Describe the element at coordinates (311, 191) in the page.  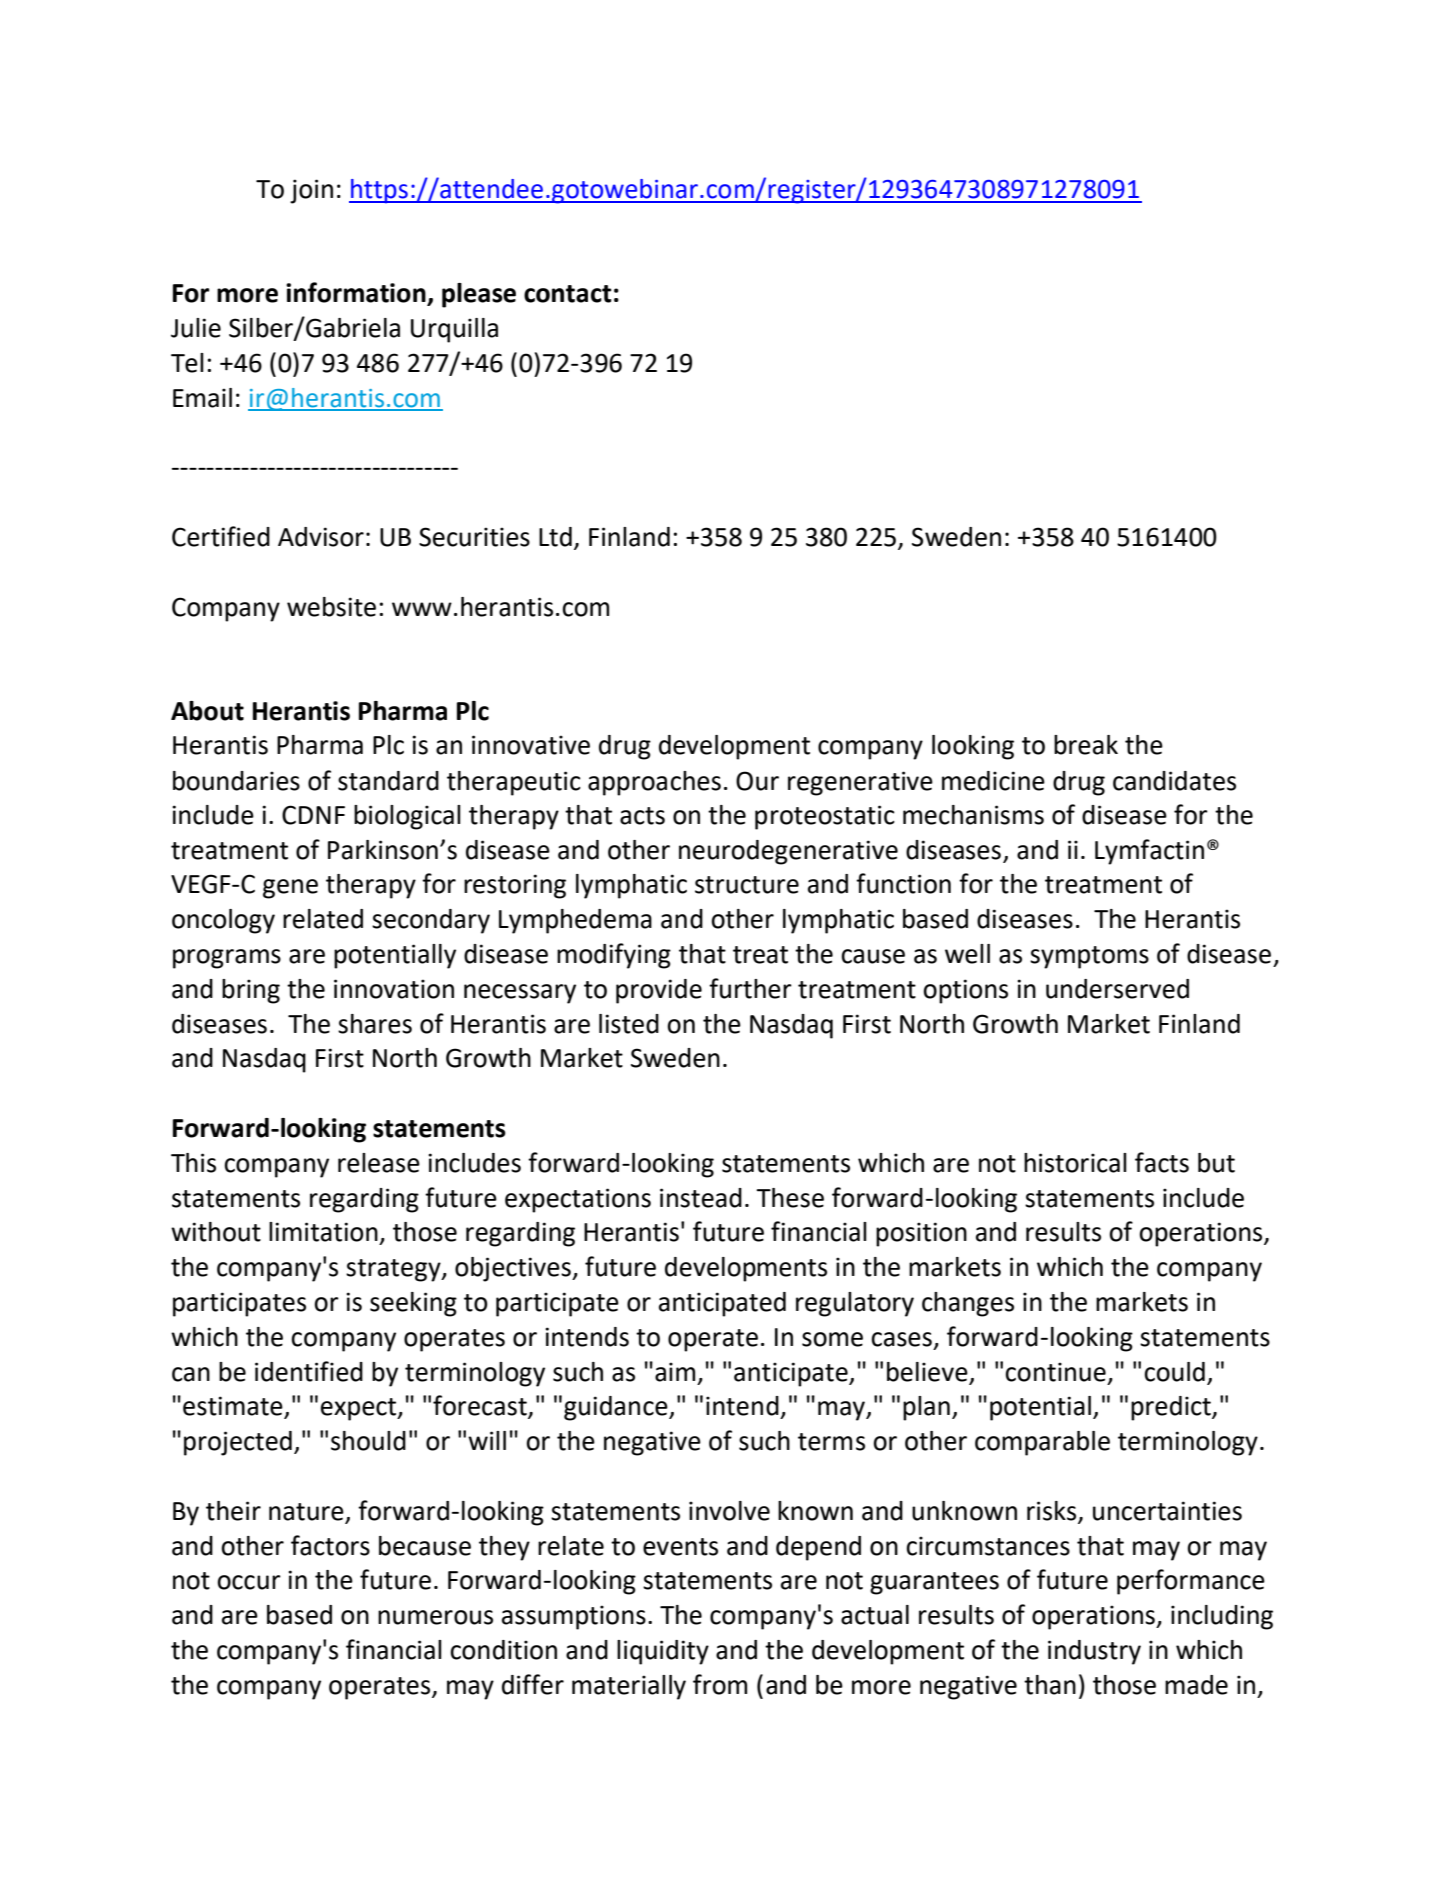
I see `join` at that location.
